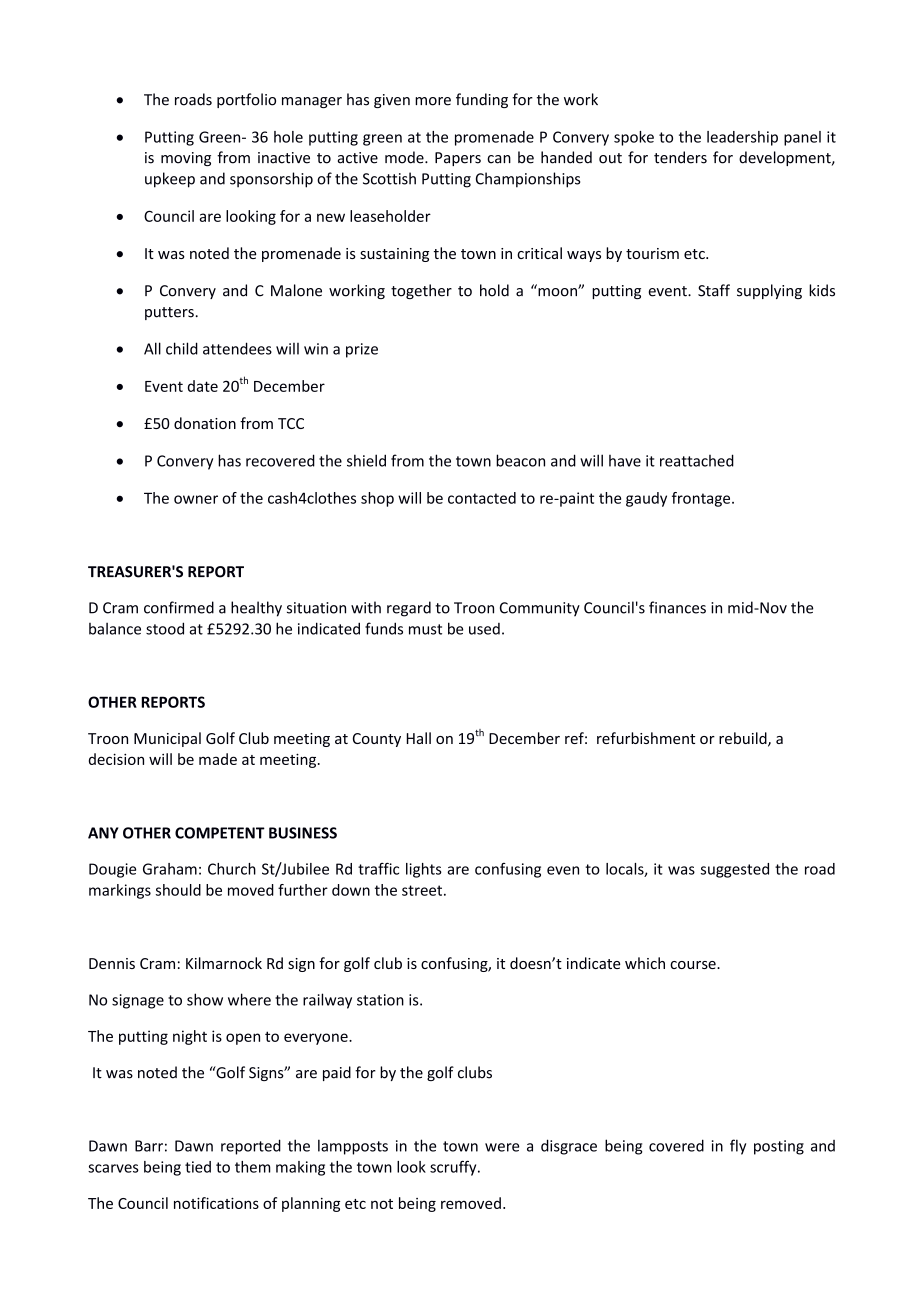  I want to click on tied, so click(198, 1167).
